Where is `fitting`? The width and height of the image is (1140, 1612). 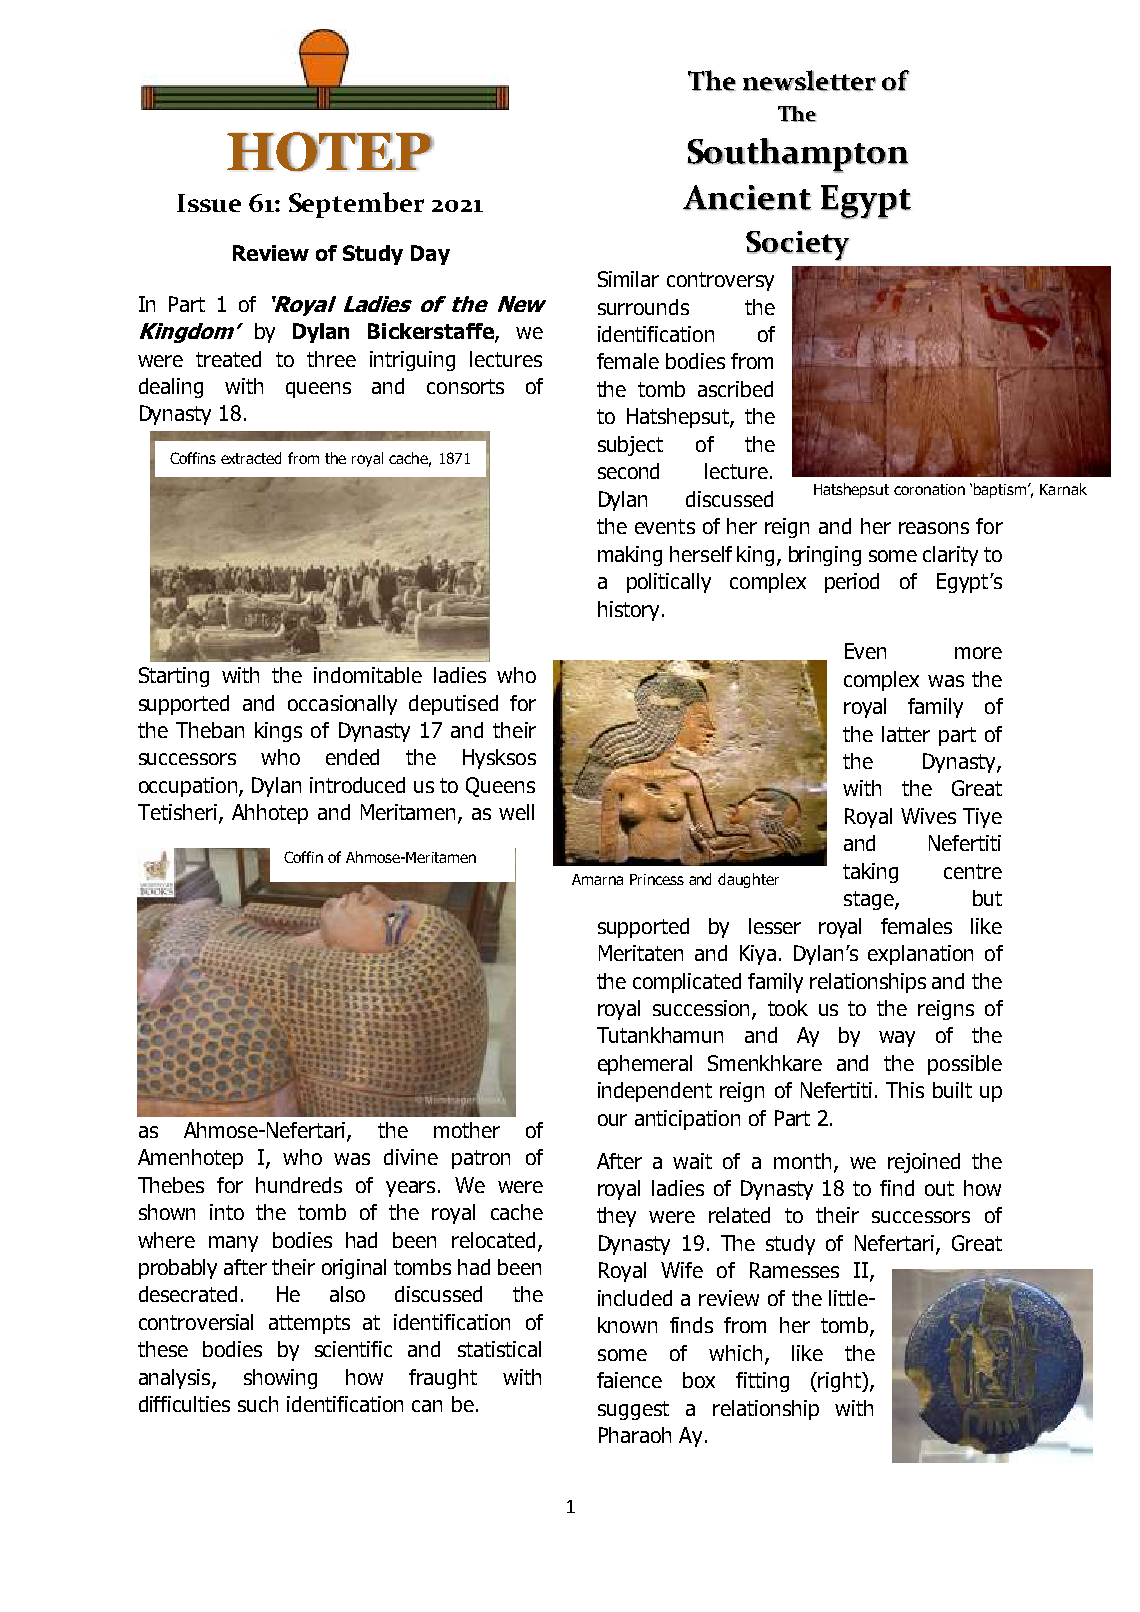 fitting is located at coordinates (762, 1382).
